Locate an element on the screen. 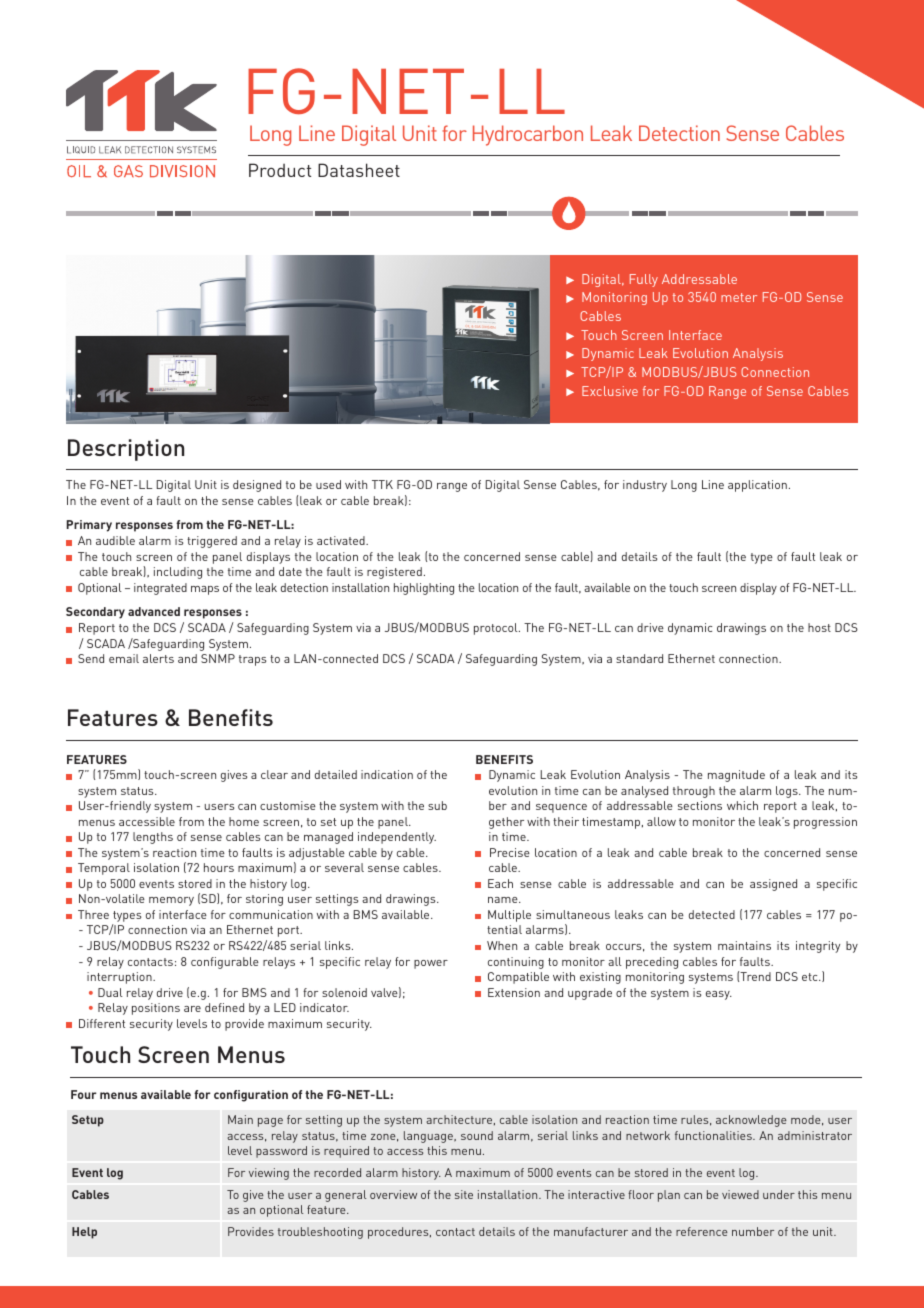  meter is located at coordinates (739, 297).
